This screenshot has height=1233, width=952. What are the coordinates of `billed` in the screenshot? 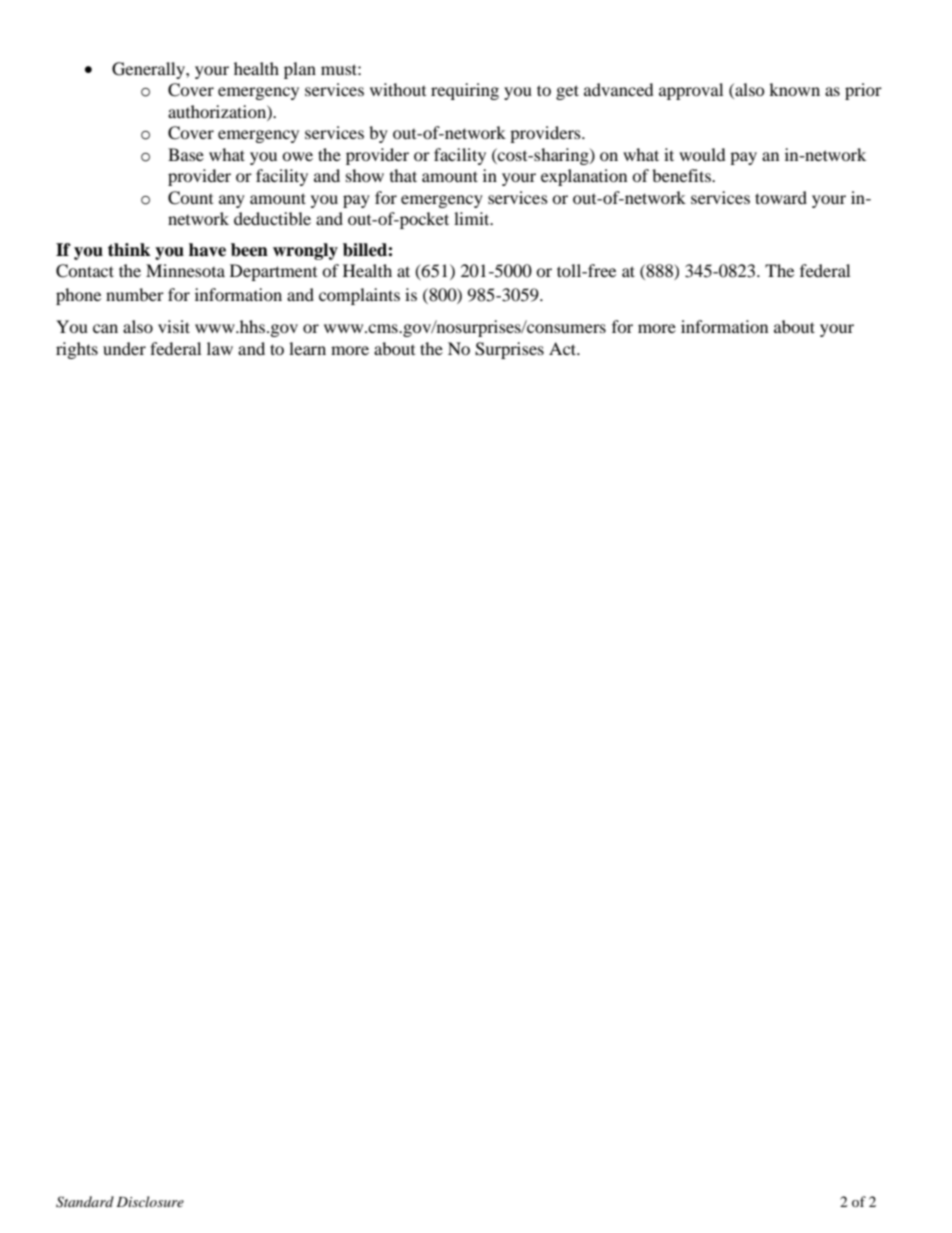 It's located at (366, 250).
